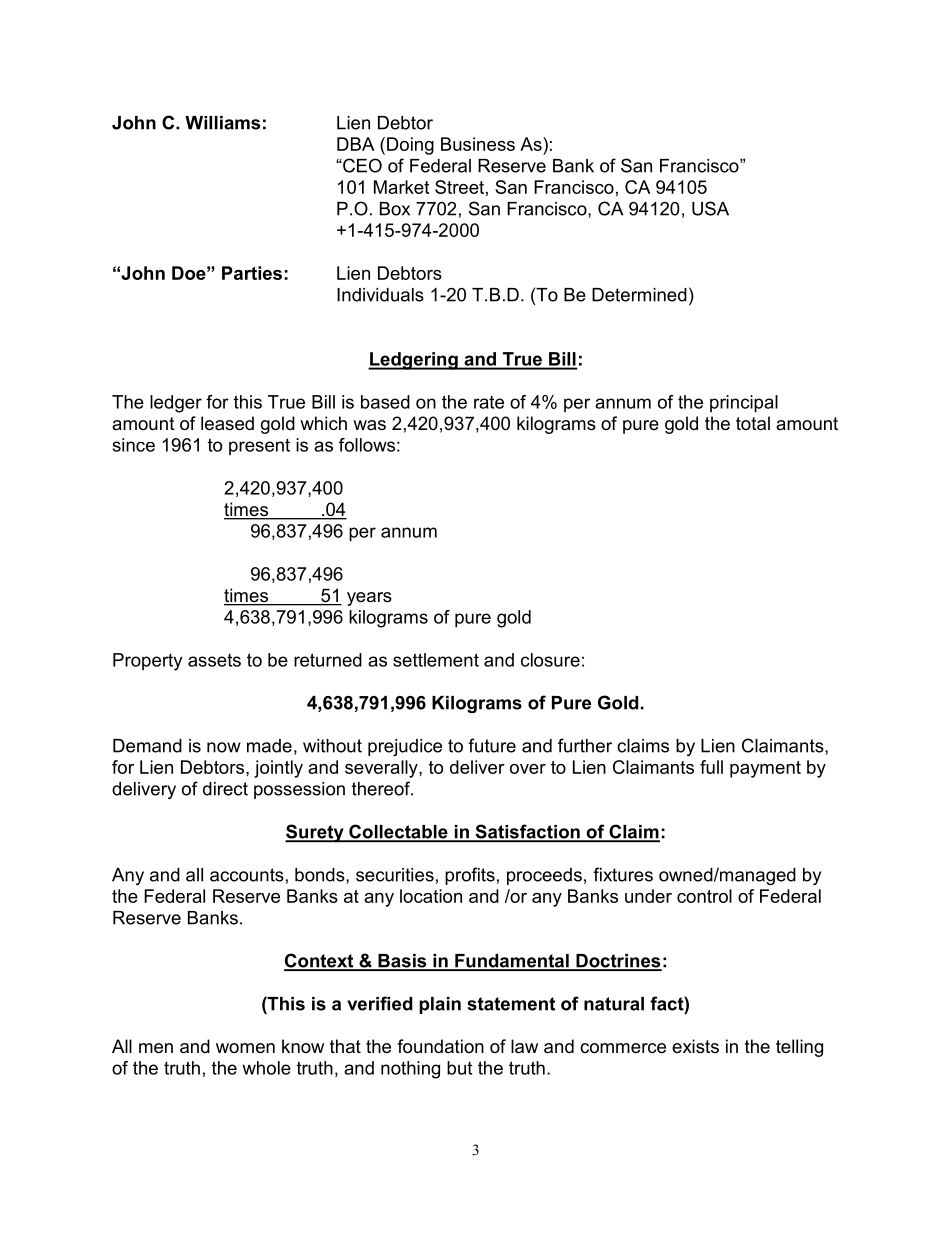 The image size is (952, 1233). What do you see at coordinates (252, 273) in the page?
I see `Parties` at bounding box center [252, 273].
